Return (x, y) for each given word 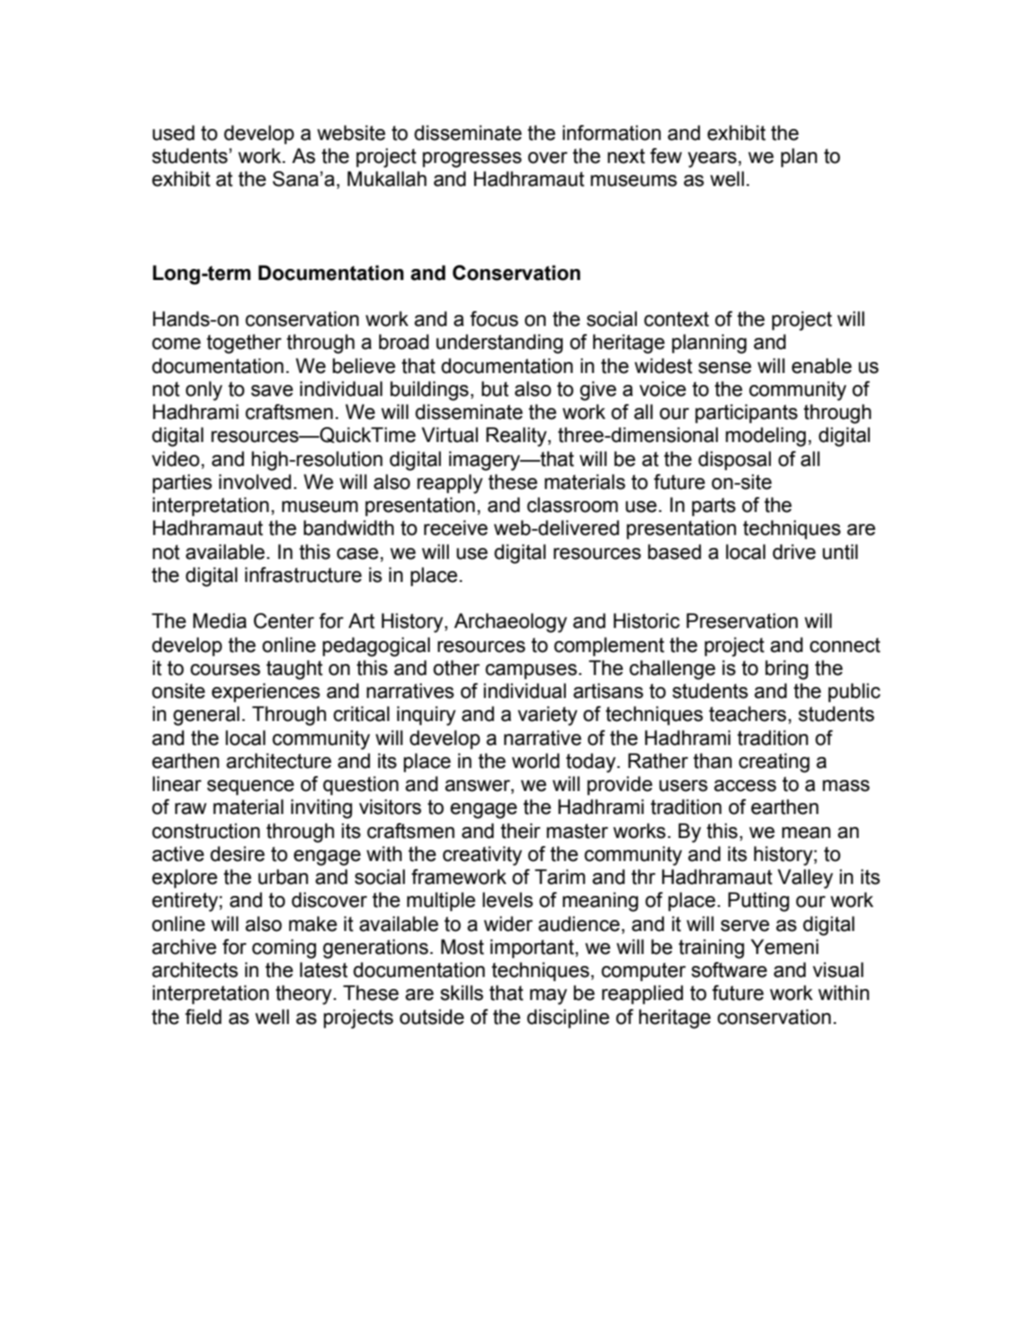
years (713, 160)
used (174, 133)
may (548, 997)
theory (305, 995)
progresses (472, 160)
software (729, 970)
